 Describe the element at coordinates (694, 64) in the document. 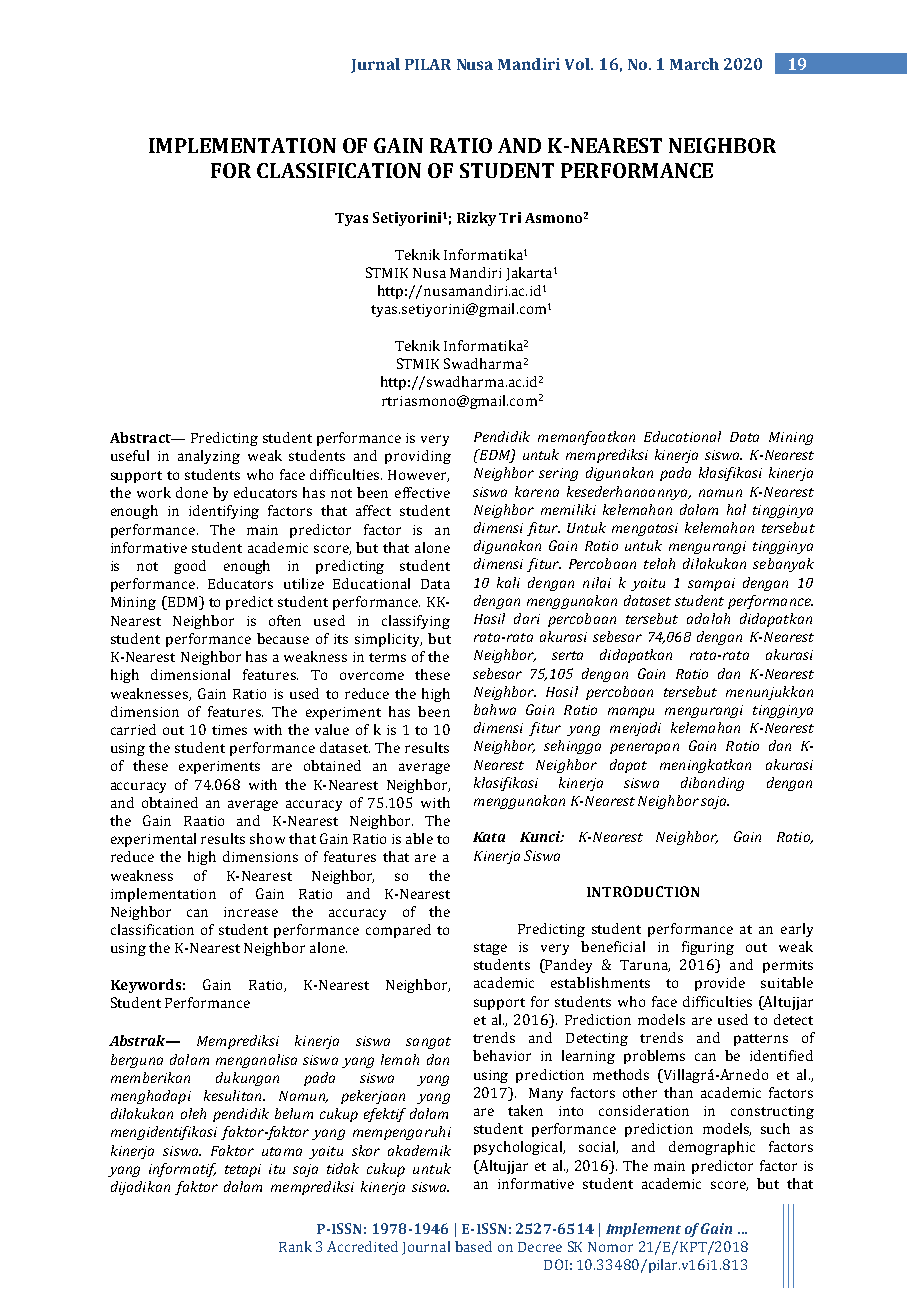

I see `March` at that location.
